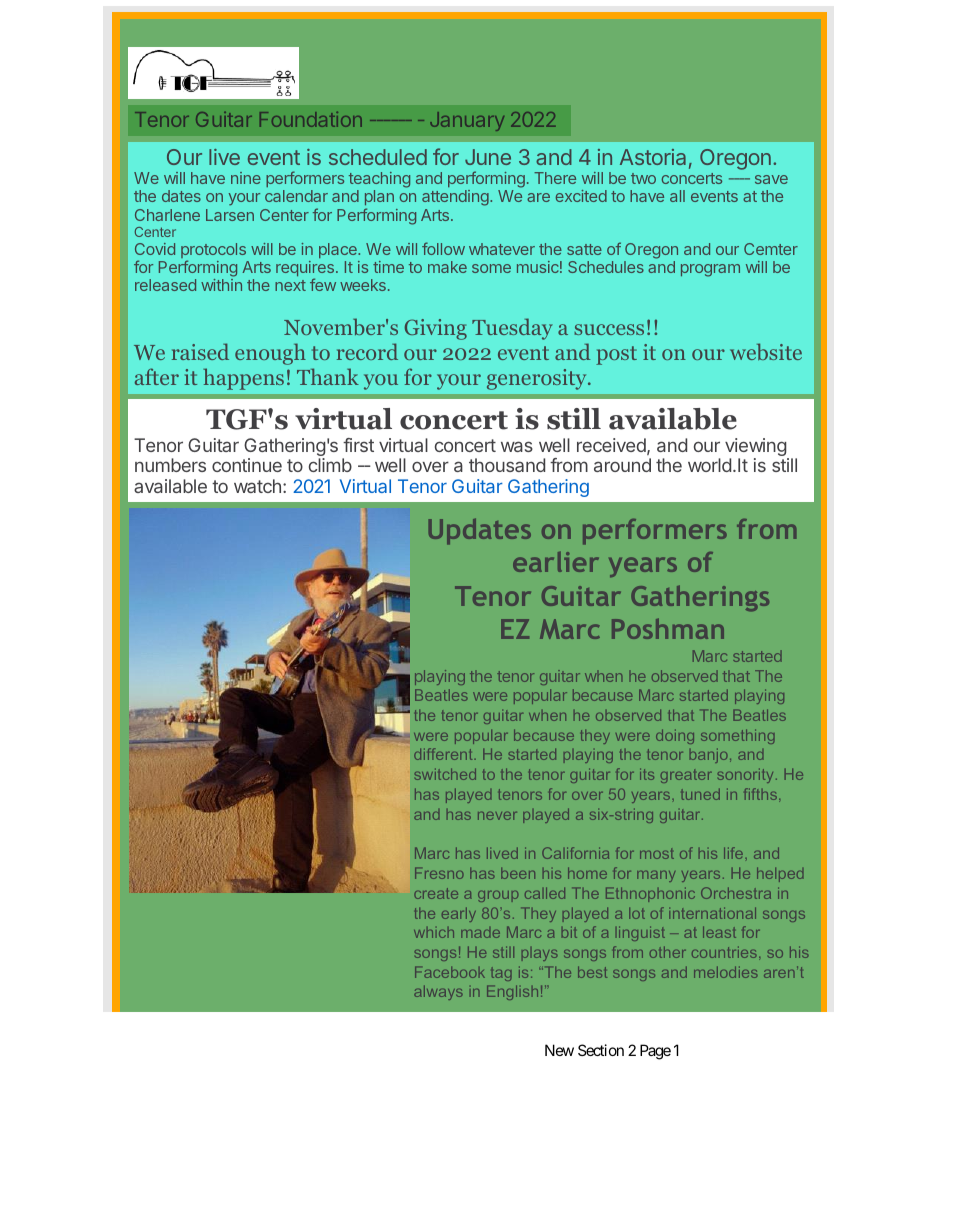  I want to click on Giving, so click(436, 329).
